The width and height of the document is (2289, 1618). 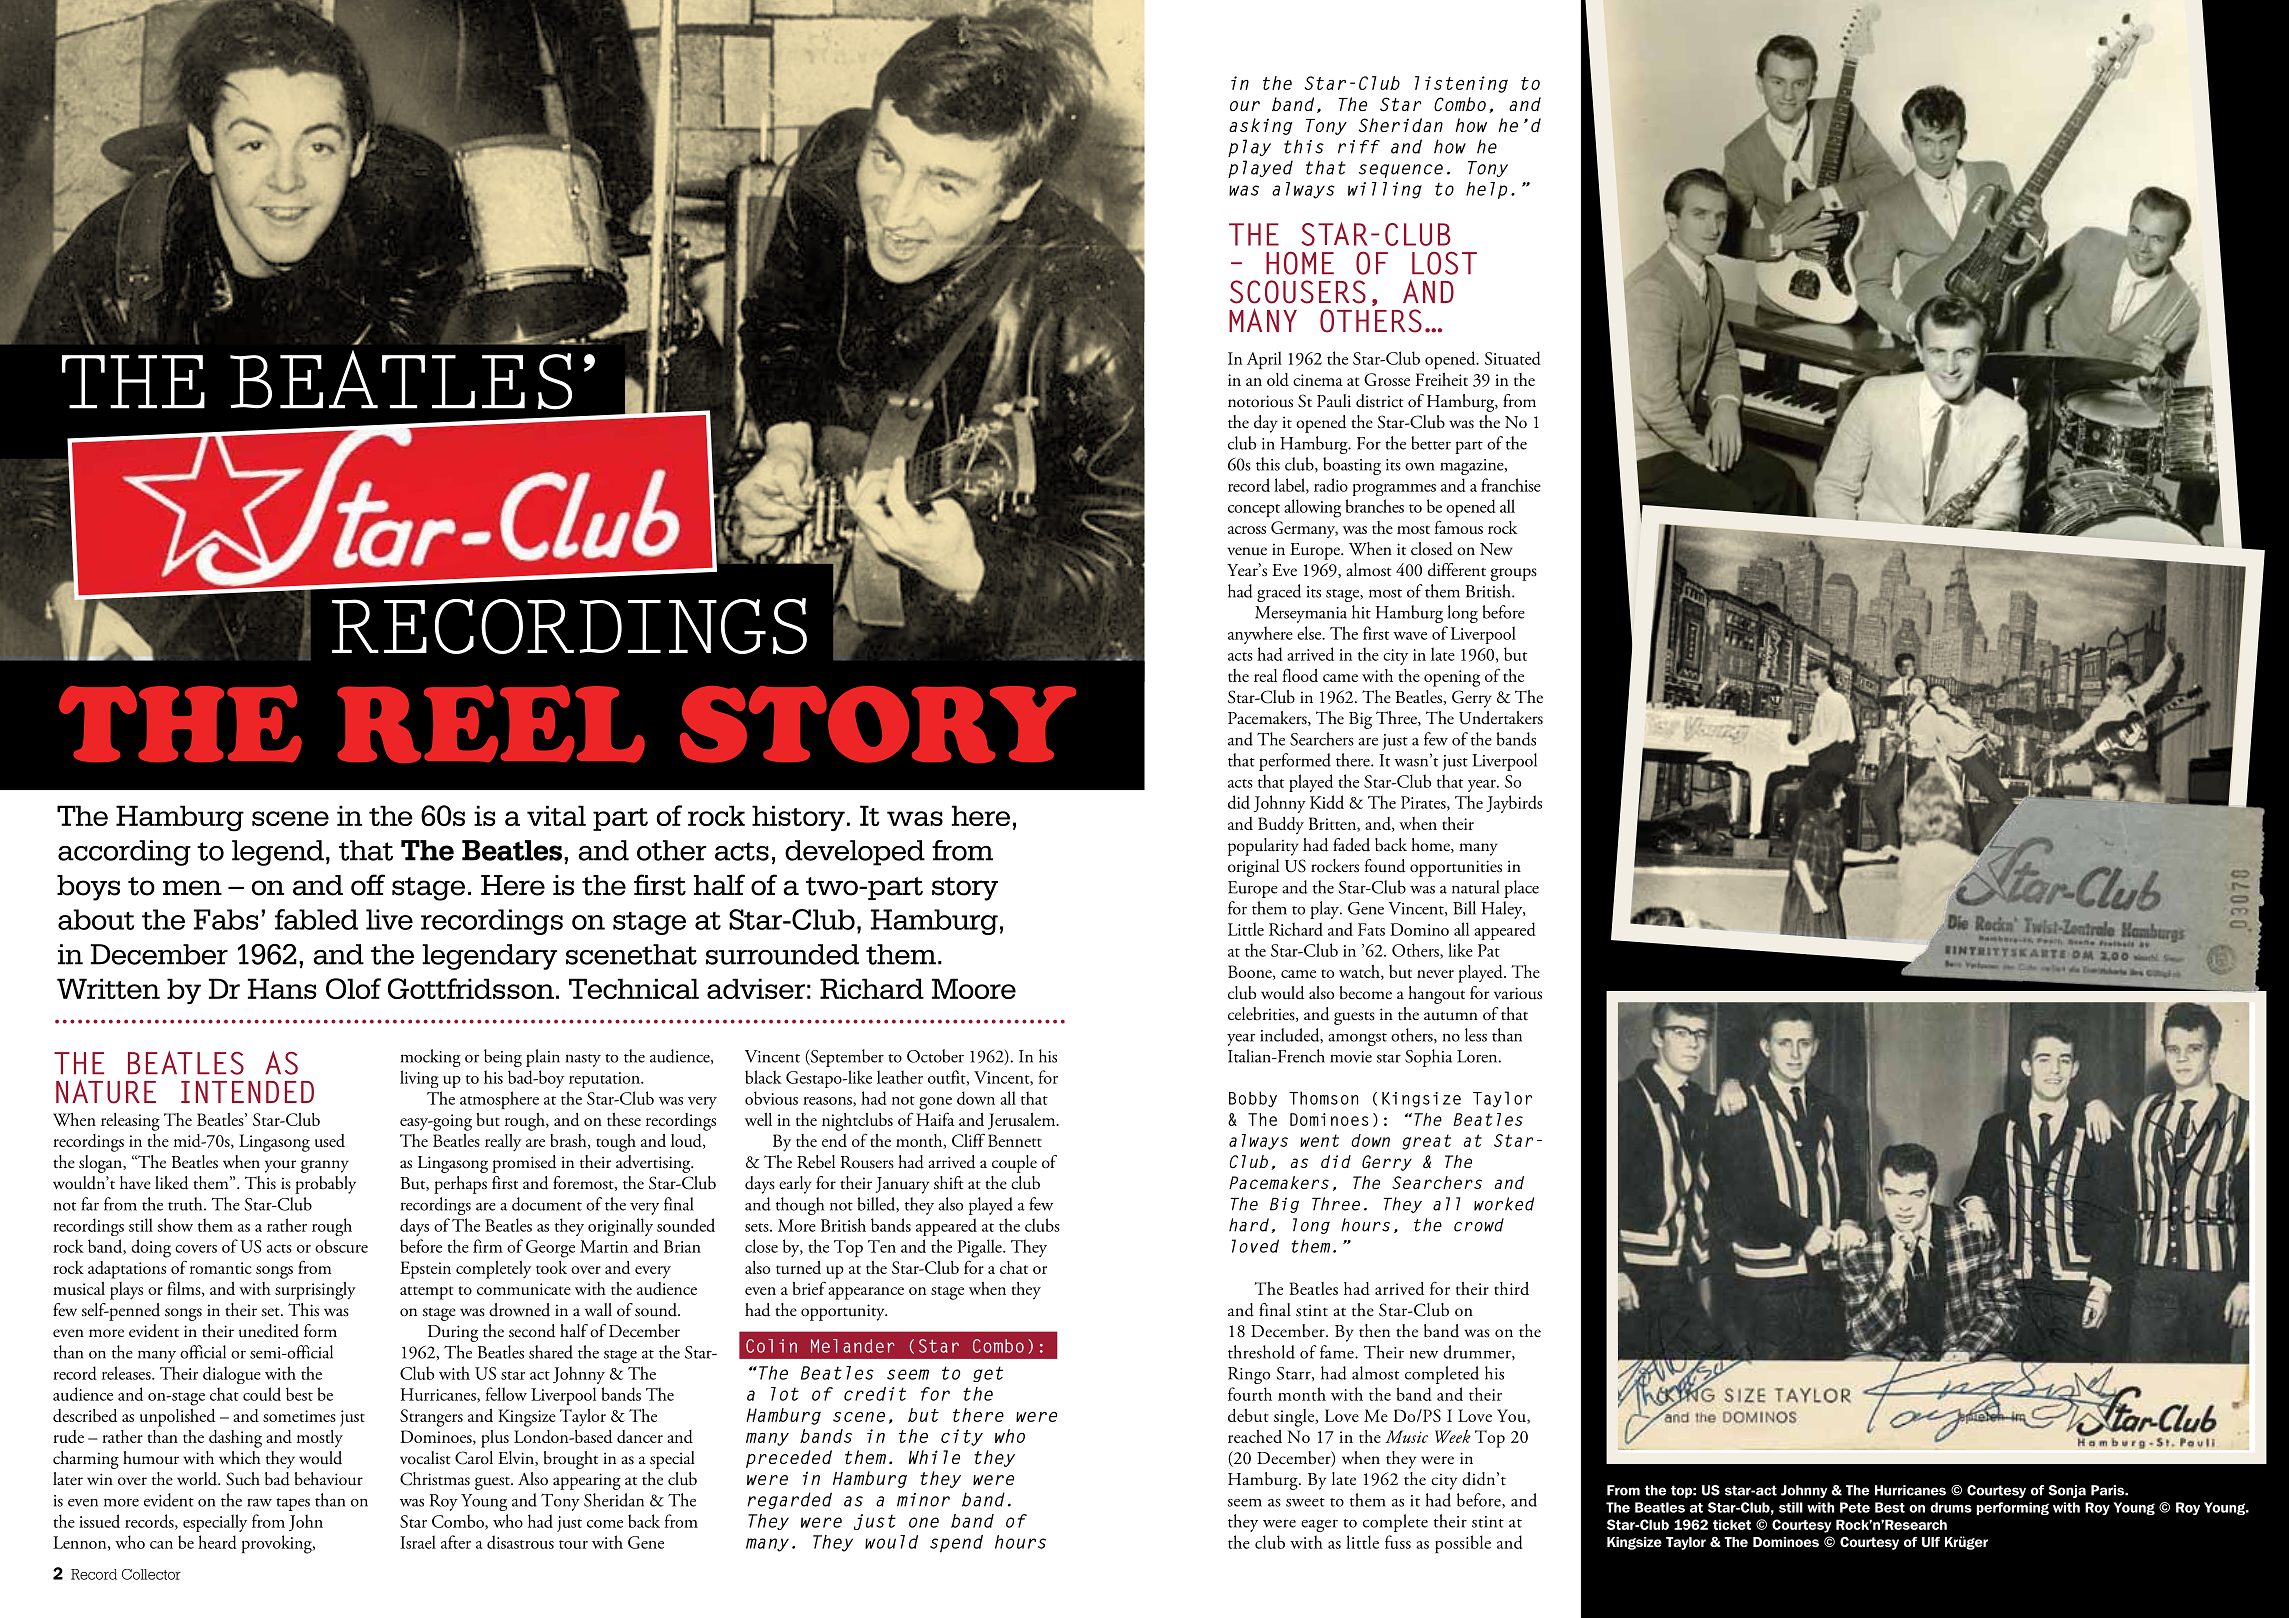 What do you see at coordinates (293, 1504) in the document?
I see `tapes` at bounding box center [293, 1504].
